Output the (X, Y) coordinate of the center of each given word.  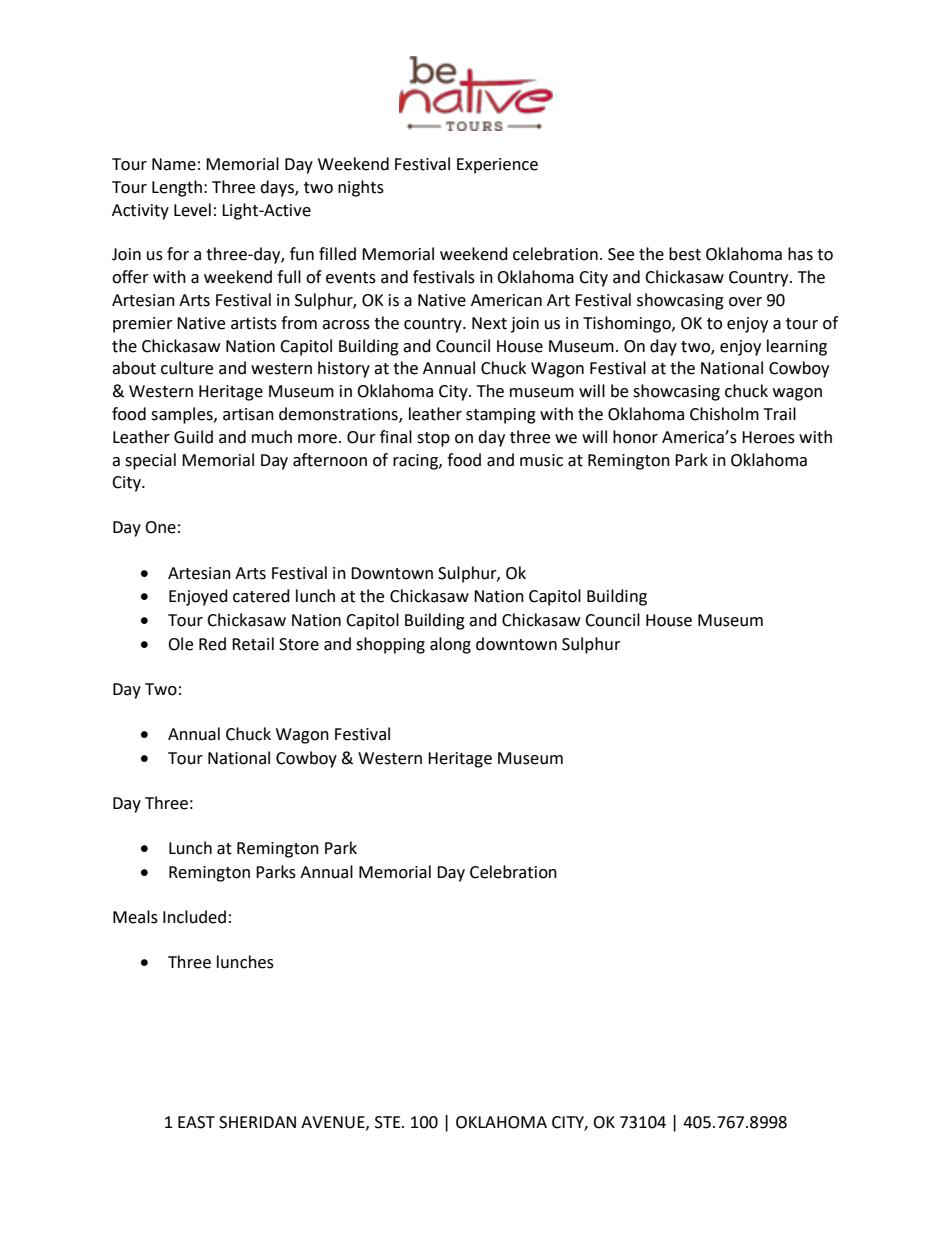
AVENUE (334, 1123)
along (450, 645)
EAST (196, 1122)
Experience (497, 166)
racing (416, 462)
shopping (390, 645)
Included (194, 917)
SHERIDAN (257, 1122)
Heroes (768, 437)
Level (192, 210)
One (160, 527)
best (685, 254)
